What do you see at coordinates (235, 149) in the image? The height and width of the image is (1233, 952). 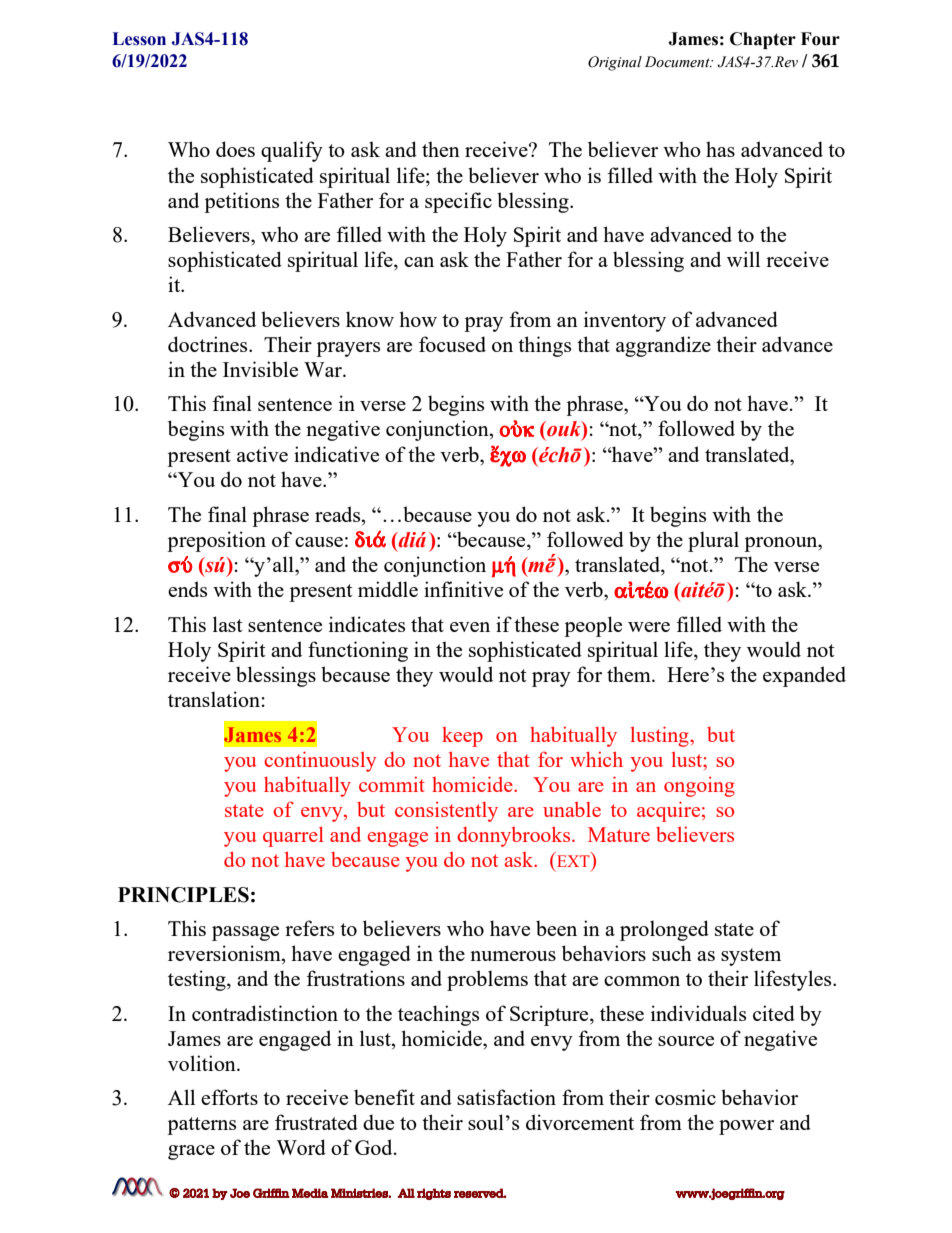 I see `does` at bounding box center [235, 149].
